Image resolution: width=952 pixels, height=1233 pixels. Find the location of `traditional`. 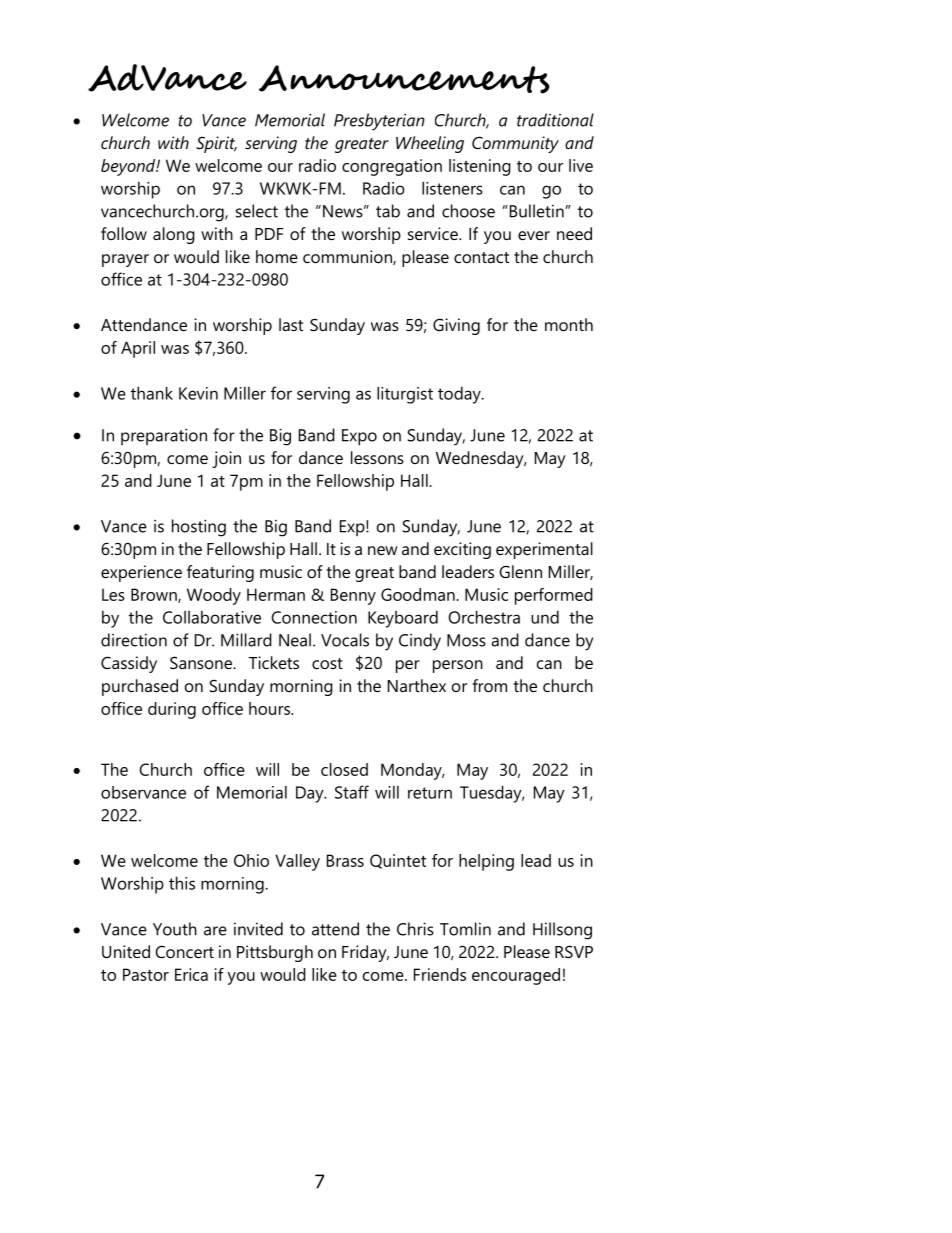

traditional is located at coordinates (555, 120).
